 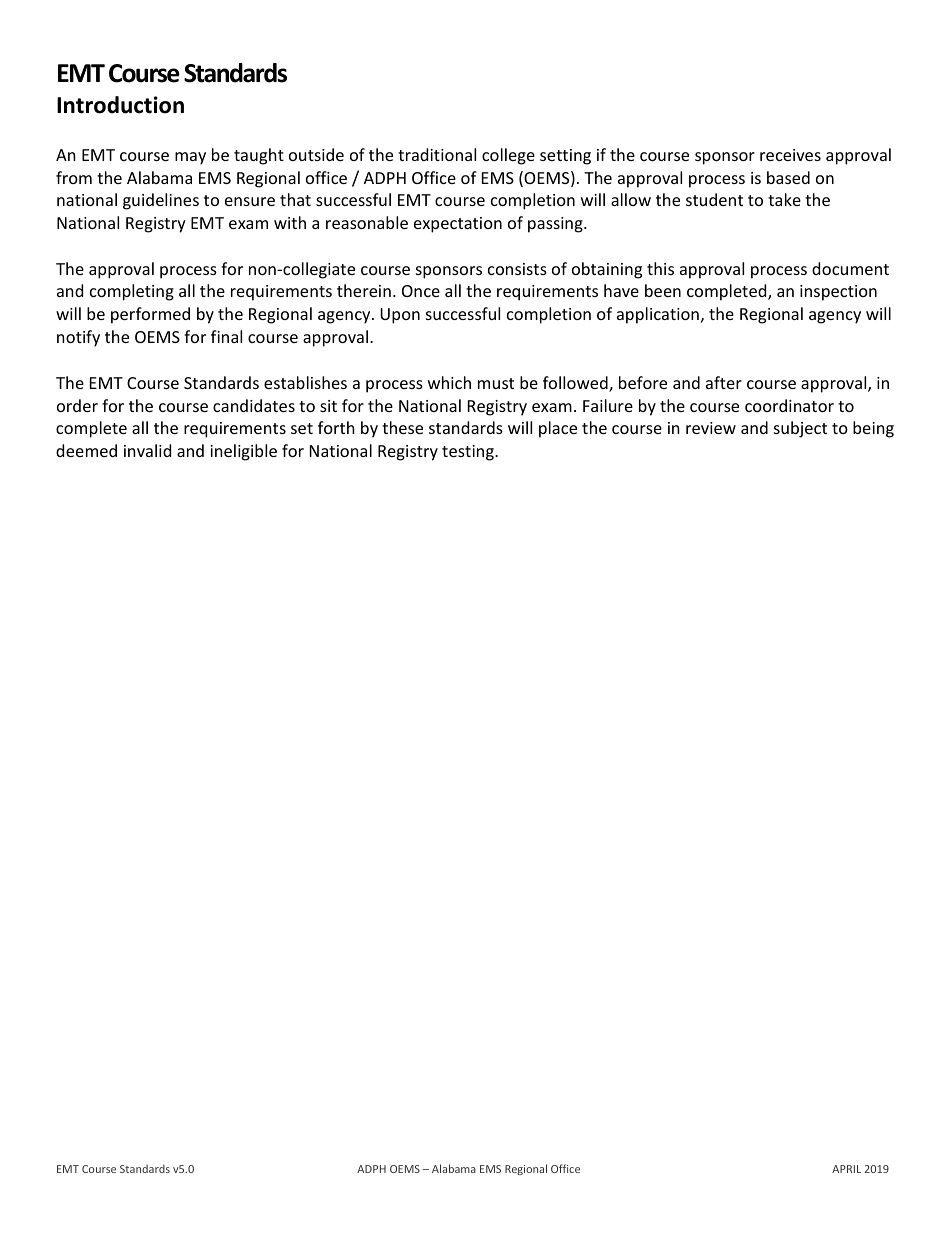 What do you see at coordinates (86, 450) in the page?
I see `deemed` at bounding box center [86, 450].
